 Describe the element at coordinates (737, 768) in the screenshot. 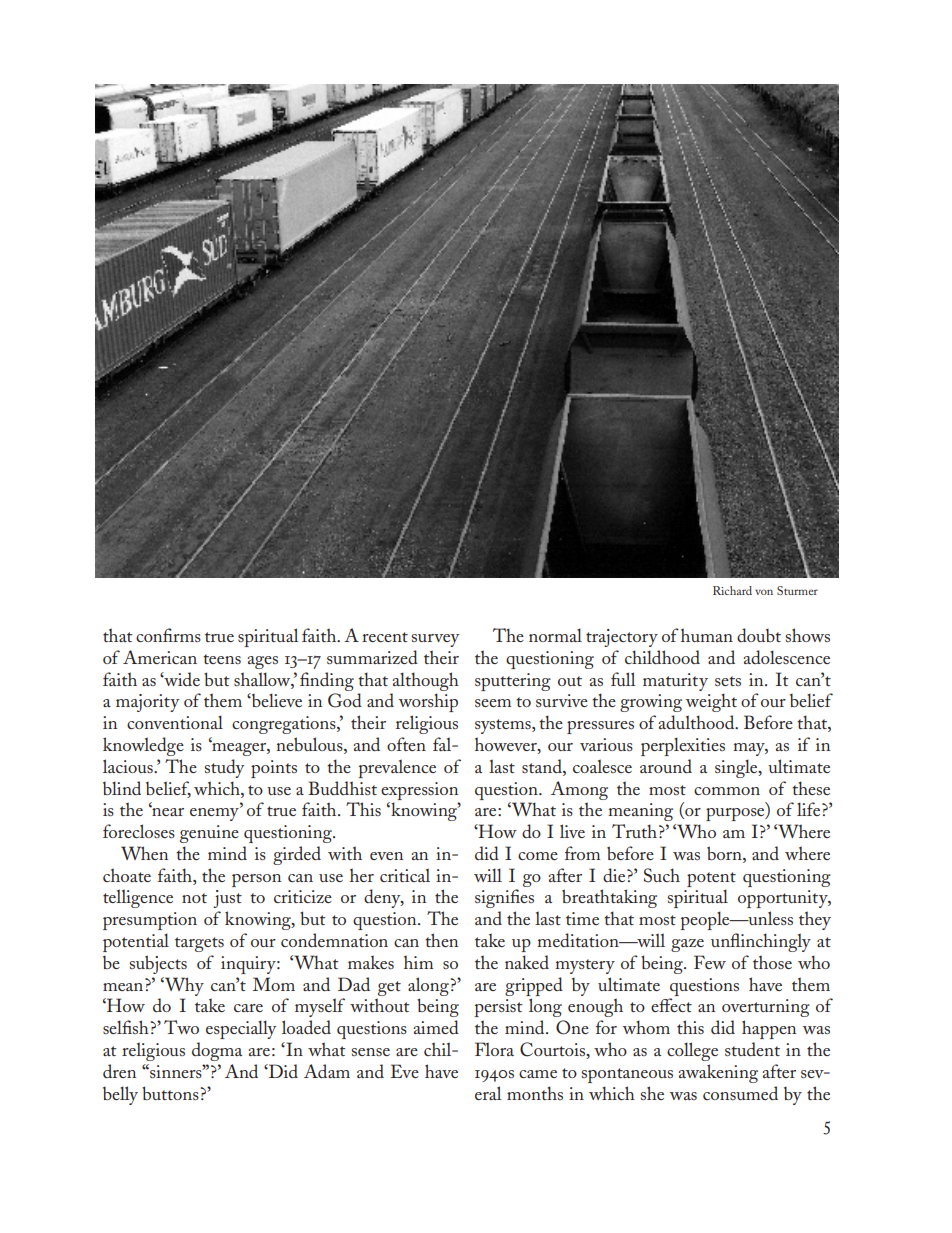

I see `single` at that location.
